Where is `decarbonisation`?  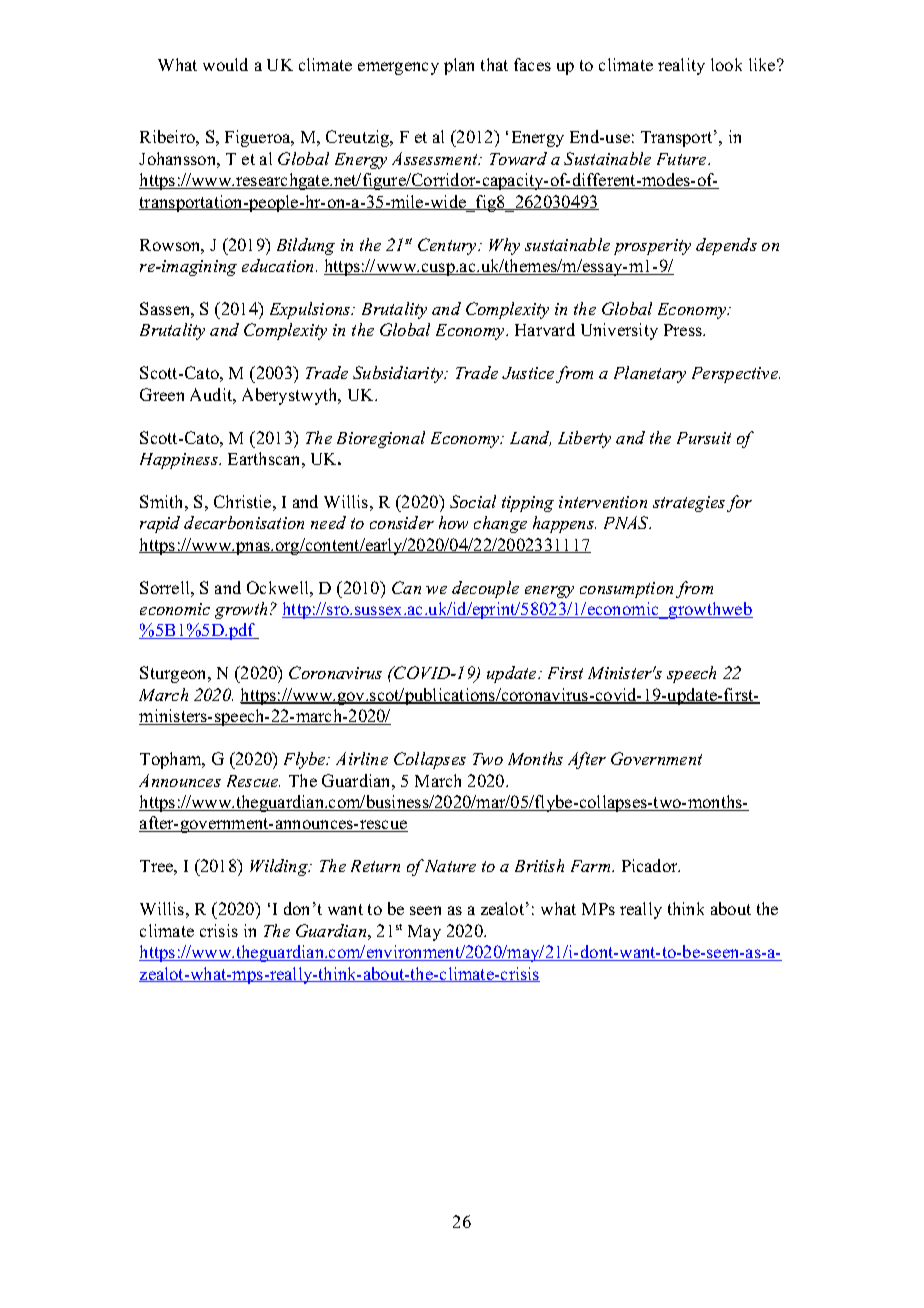
decarbonisation is located at coordinates (244, 522).
